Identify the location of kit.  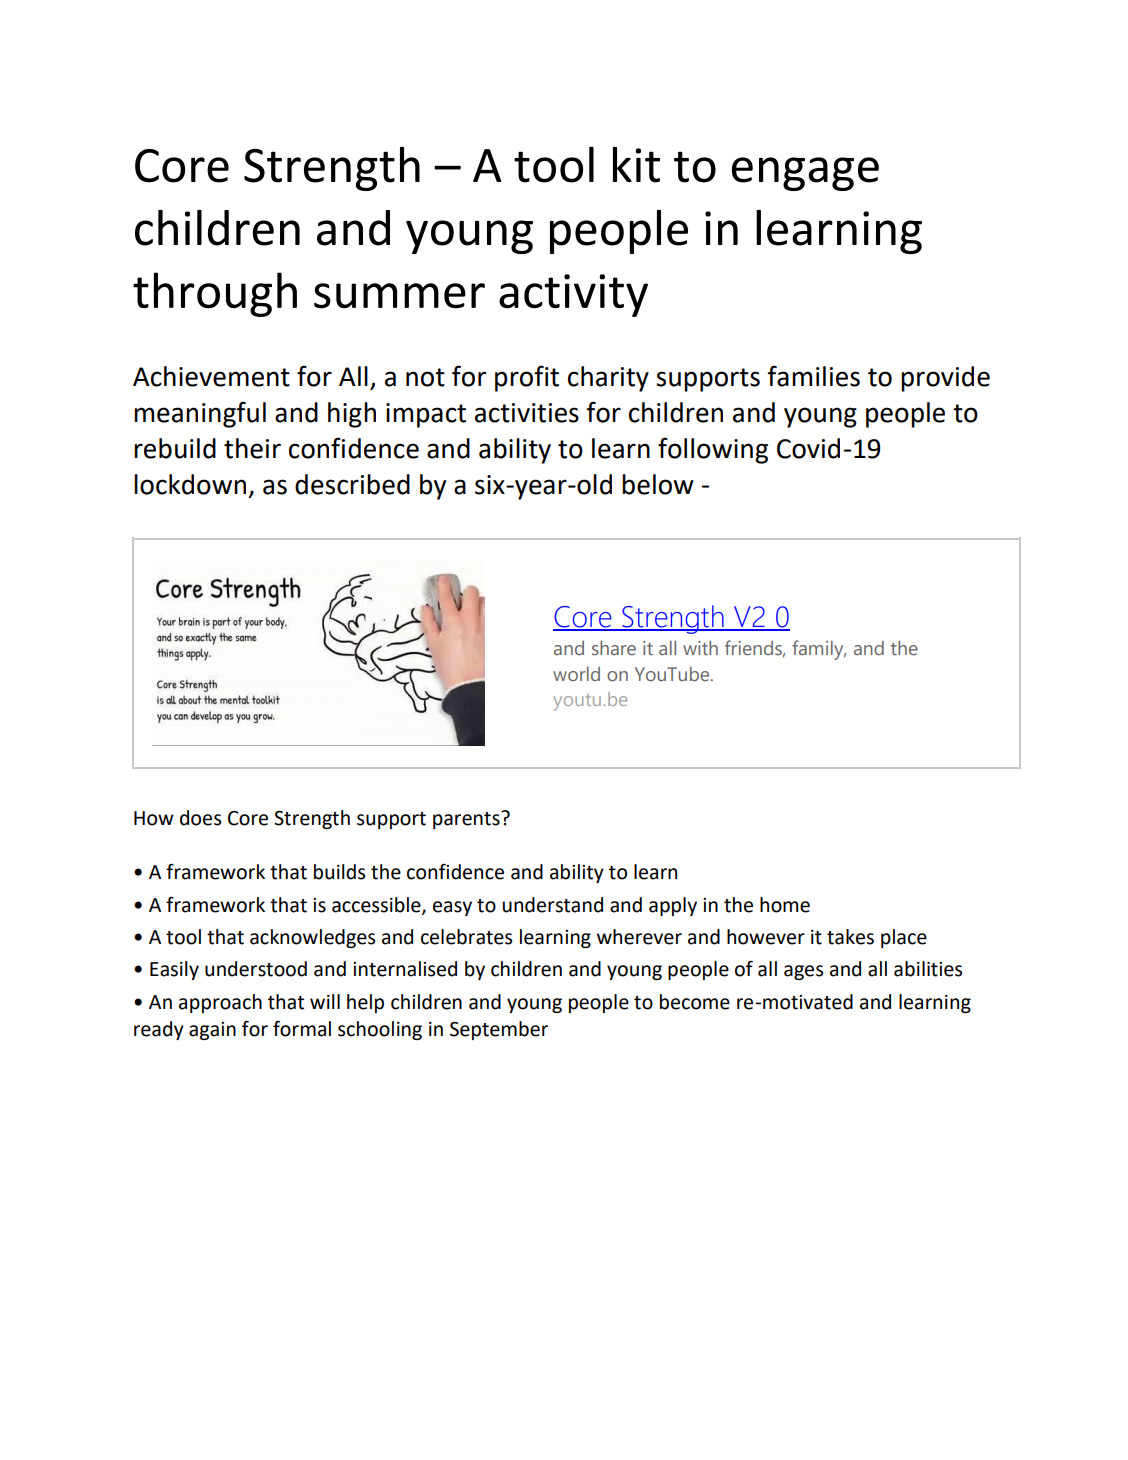
(636, 165).
